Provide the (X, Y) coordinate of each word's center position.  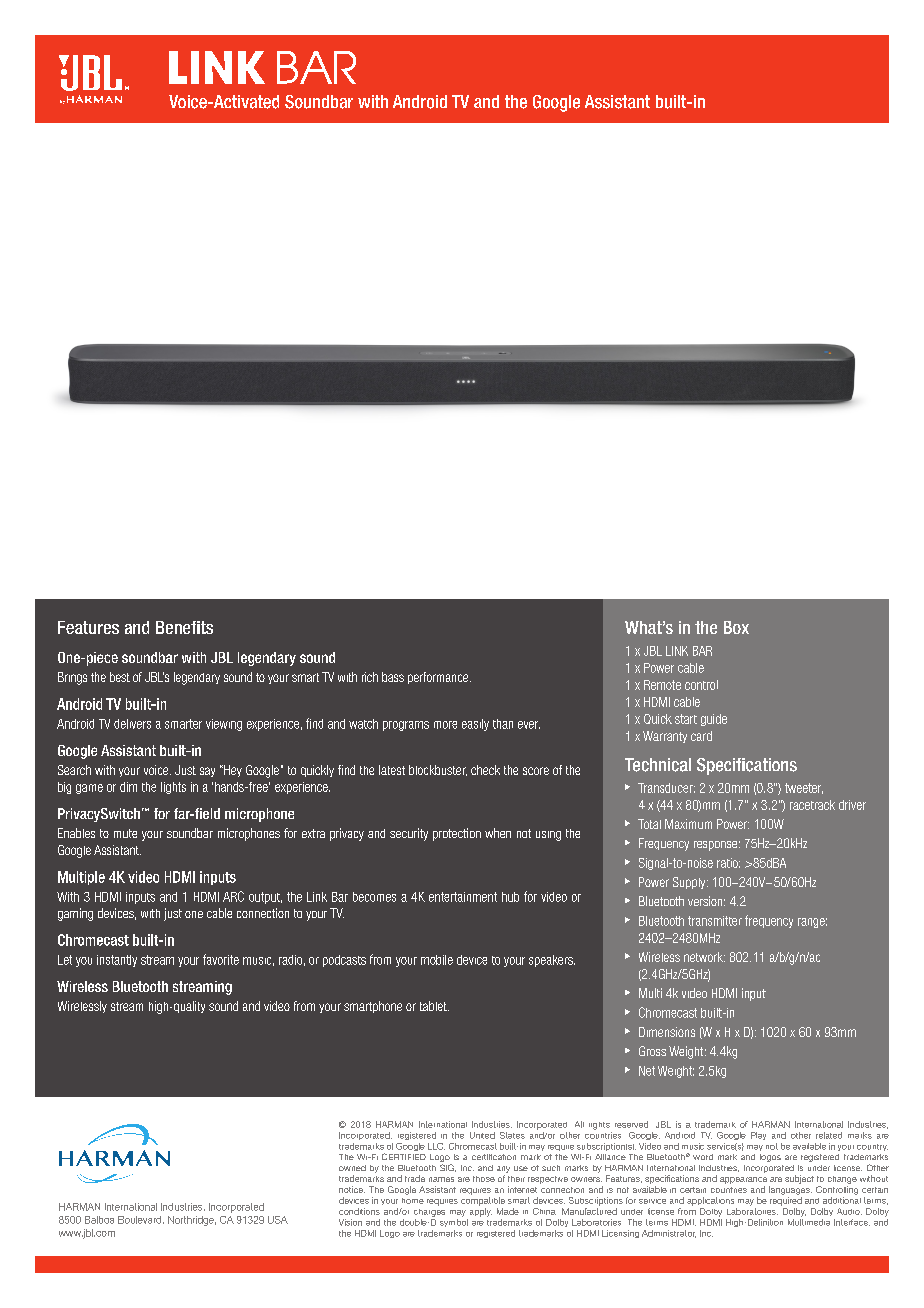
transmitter (715, 921)
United (482, 1135)
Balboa (99, 1220)
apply (481, 1212)
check (485, 770)
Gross (652, 1051)
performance (439, 678)
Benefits (184, 627)
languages (790, 1190)
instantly (117, 961)
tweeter (804, 788)
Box (736, 627)
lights (173, 788)
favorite (221, 959)
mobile (437, 960)
